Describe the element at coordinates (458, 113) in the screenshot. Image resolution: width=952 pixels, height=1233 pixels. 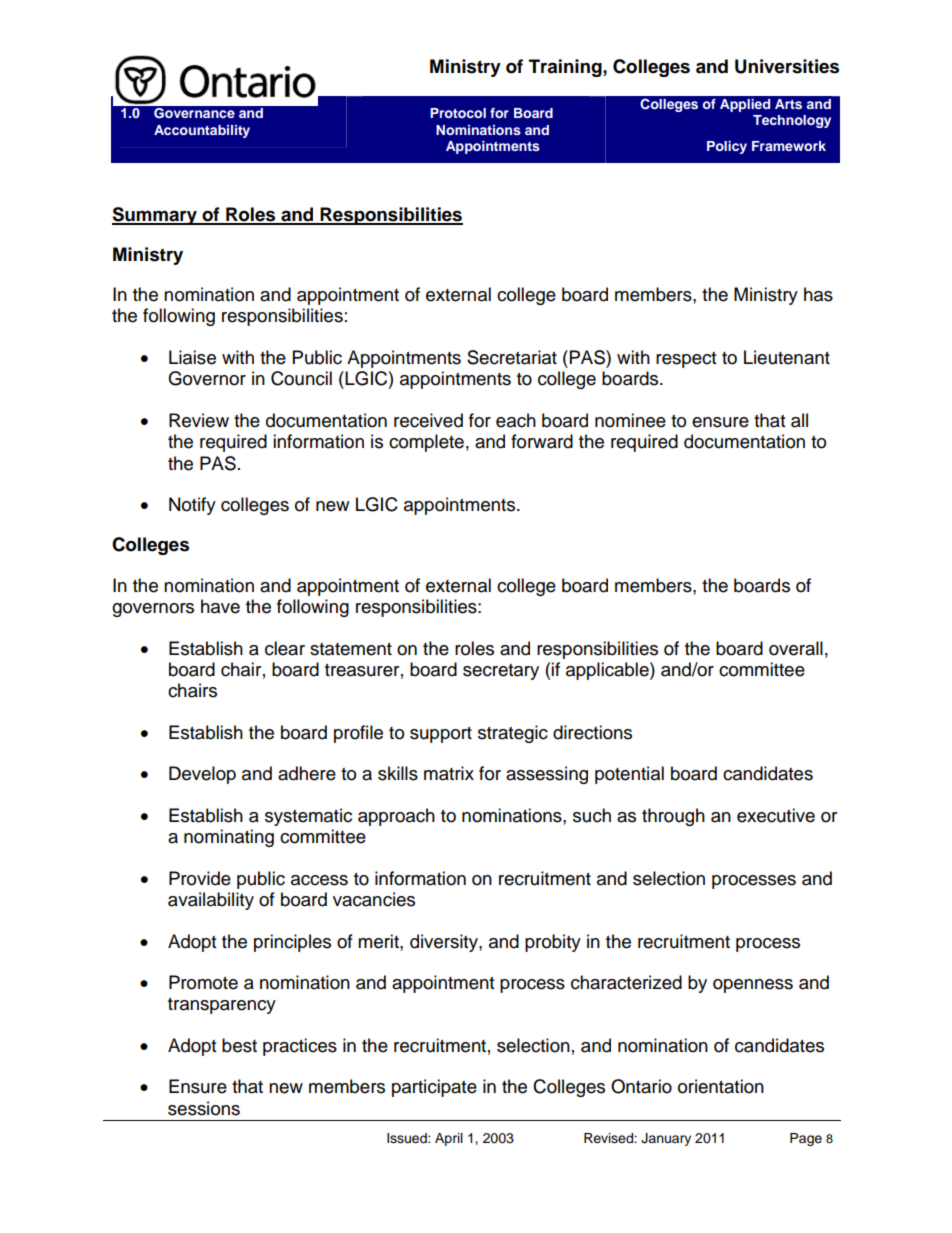
I see `Protocol` at that location.
